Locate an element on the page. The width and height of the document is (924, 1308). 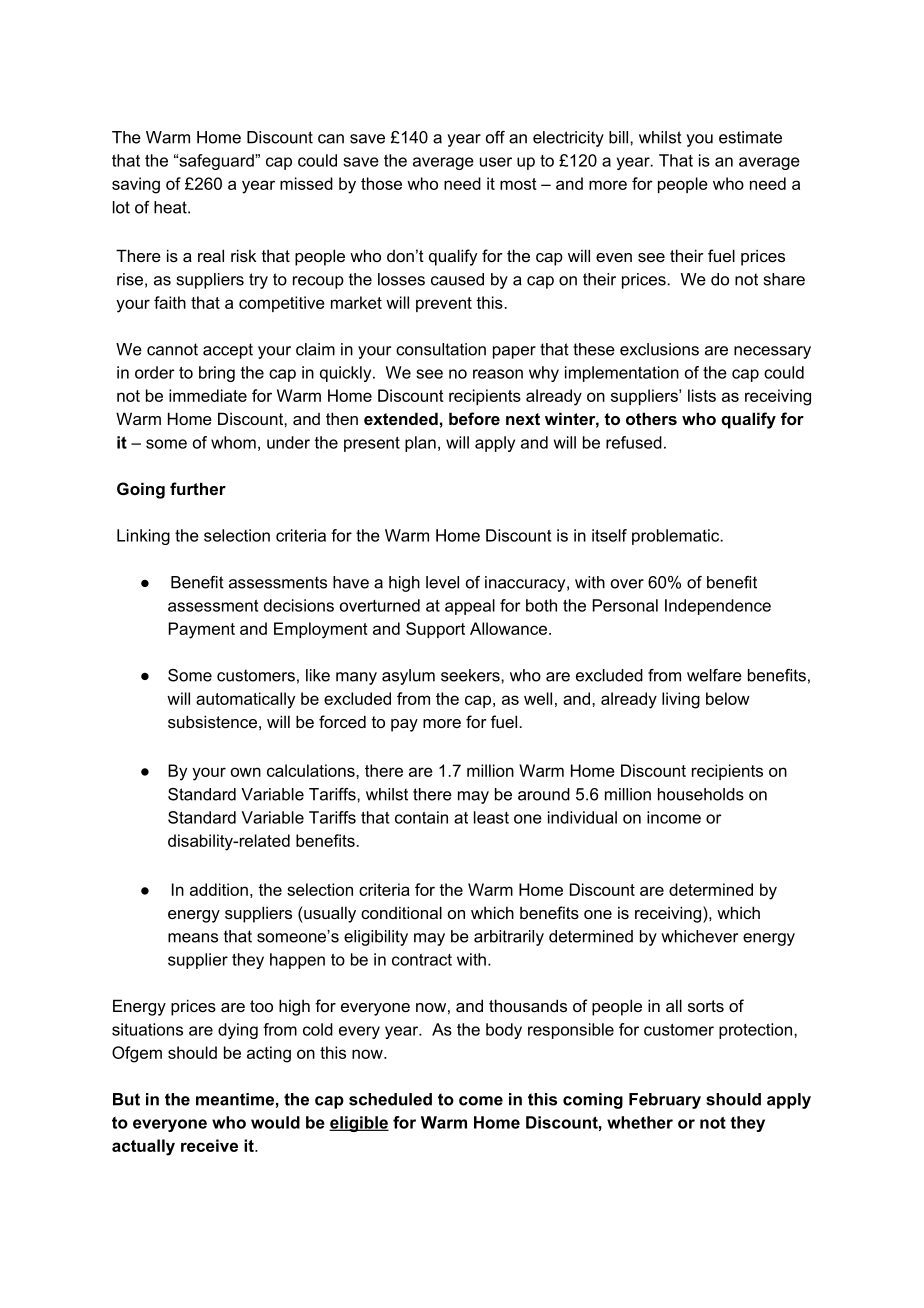
estimate is located at coordinates (750, 137).
